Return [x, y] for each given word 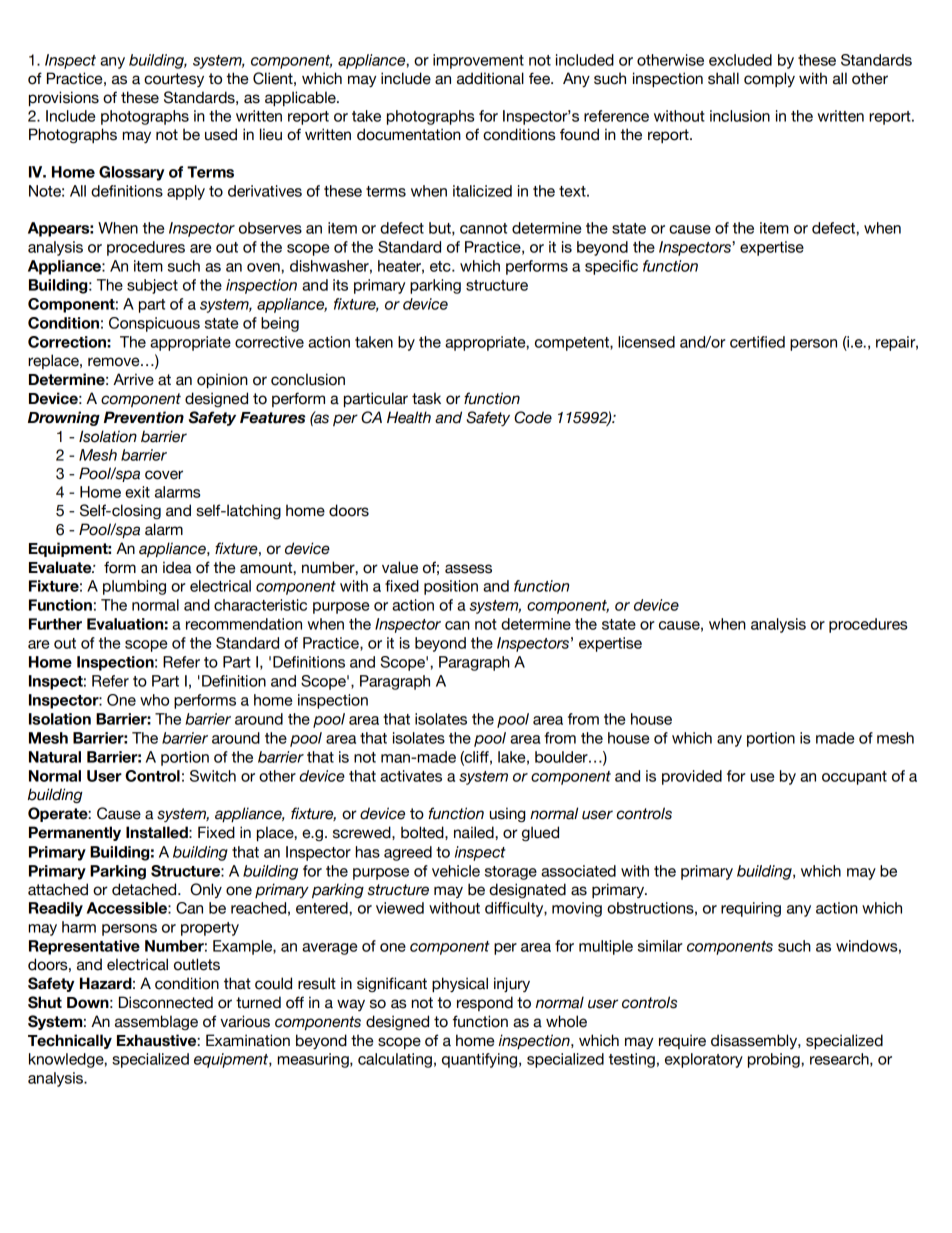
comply [769, 79]
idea [177, 567]
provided [692, 777]
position [451, 587]
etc [441, 266]
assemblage [156, 1022]
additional [490, 78]
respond [485, 1003]
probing [775, 1060]
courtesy [174, 80]
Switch [213, 776]
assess [468, 569]
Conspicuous [154, 324]
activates [411, 776]
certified [757, 342]
